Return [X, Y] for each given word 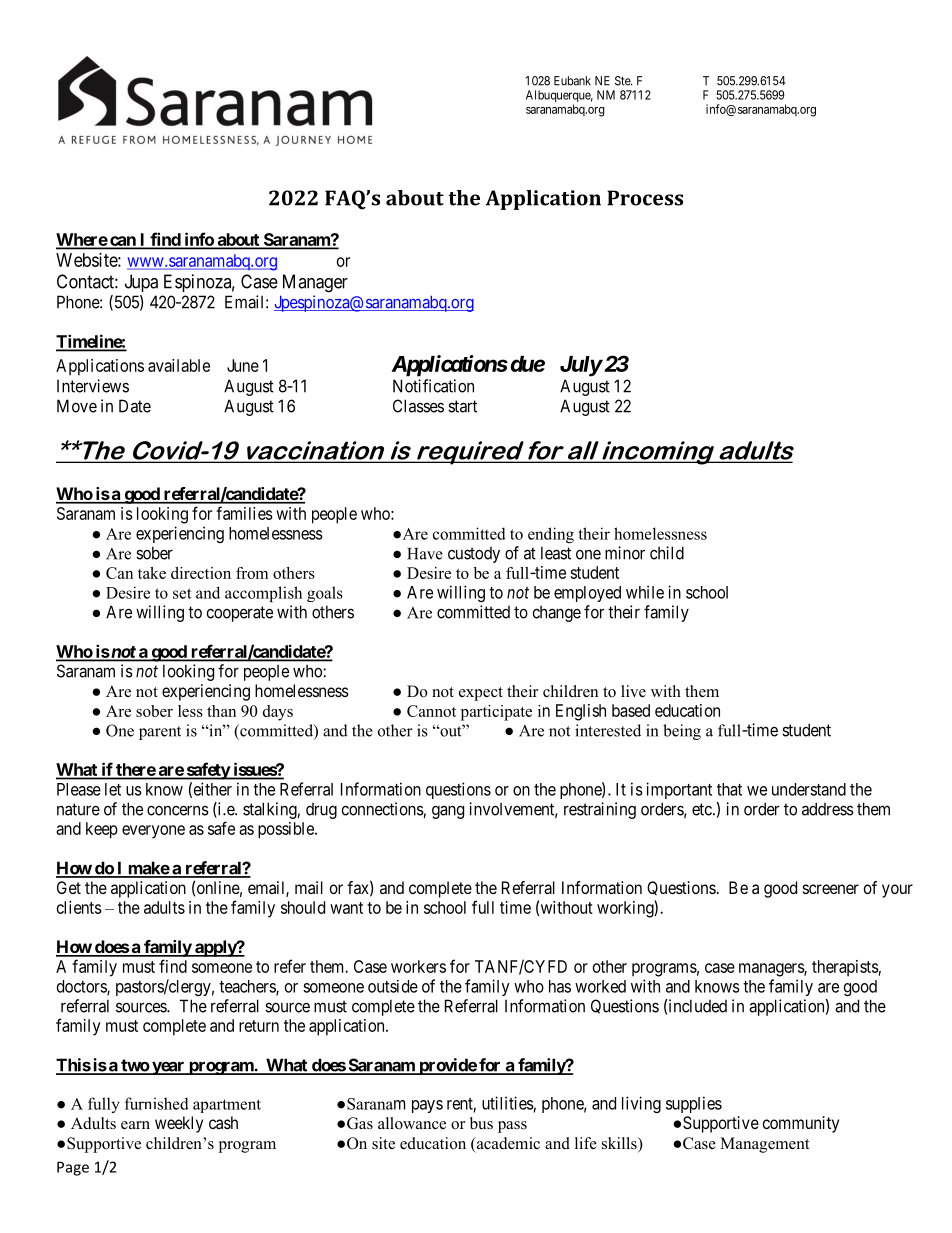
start [462, 406]
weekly [179, 1124]
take [152, 573]
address [828, 809]
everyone [153, 832]
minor [625, 553]
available [179, 365]
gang [448, 812]
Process [645, 198]
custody [474, 555]
